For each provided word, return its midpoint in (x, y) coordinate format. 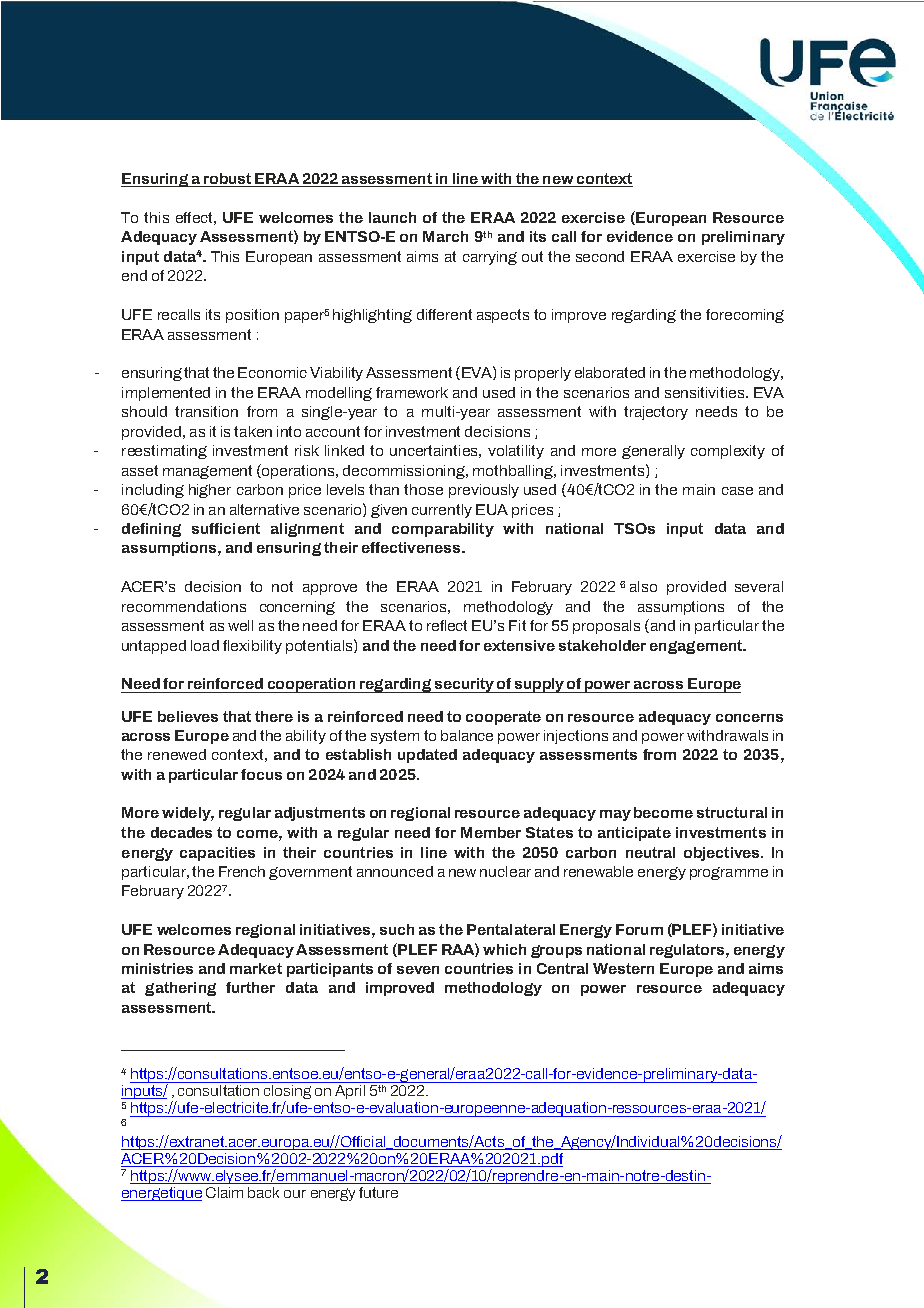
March (445, 236)
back (263, 1192)
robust (228, 180)
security (464, 685)
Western (623, 968)
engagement (697, 647)
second (600, 256)
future (378, 1192)
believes (188, 716)
